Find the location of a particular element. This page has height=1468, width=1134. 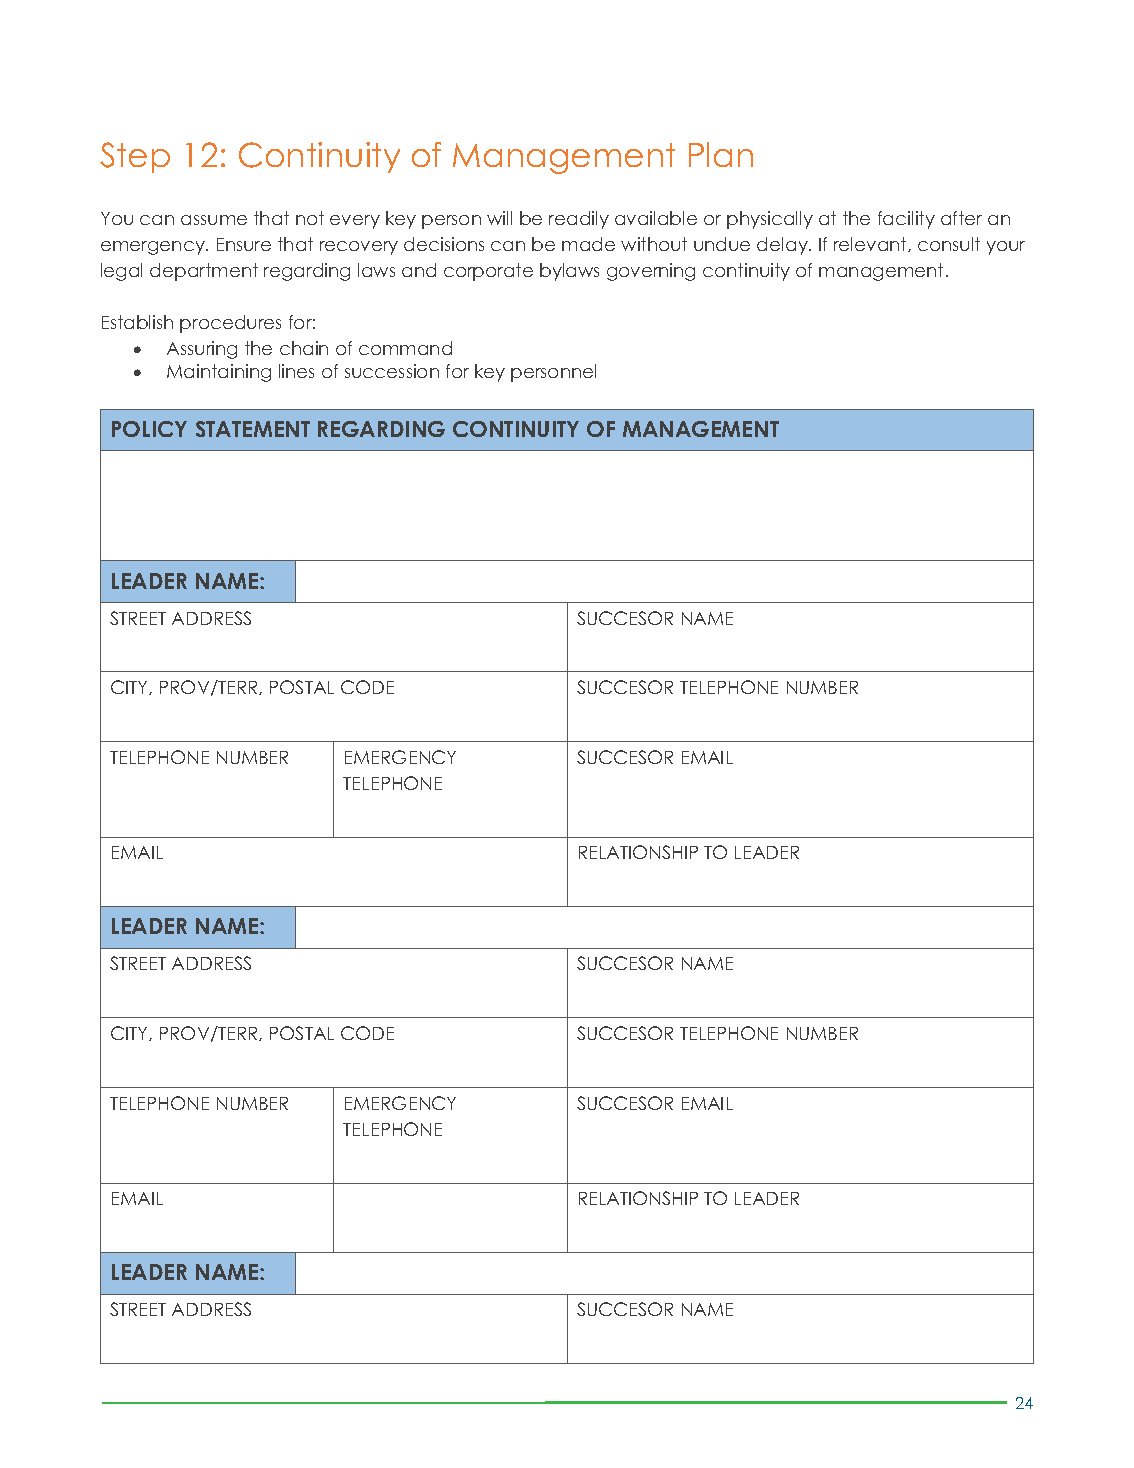

after is located at coordinates (961, 218).
